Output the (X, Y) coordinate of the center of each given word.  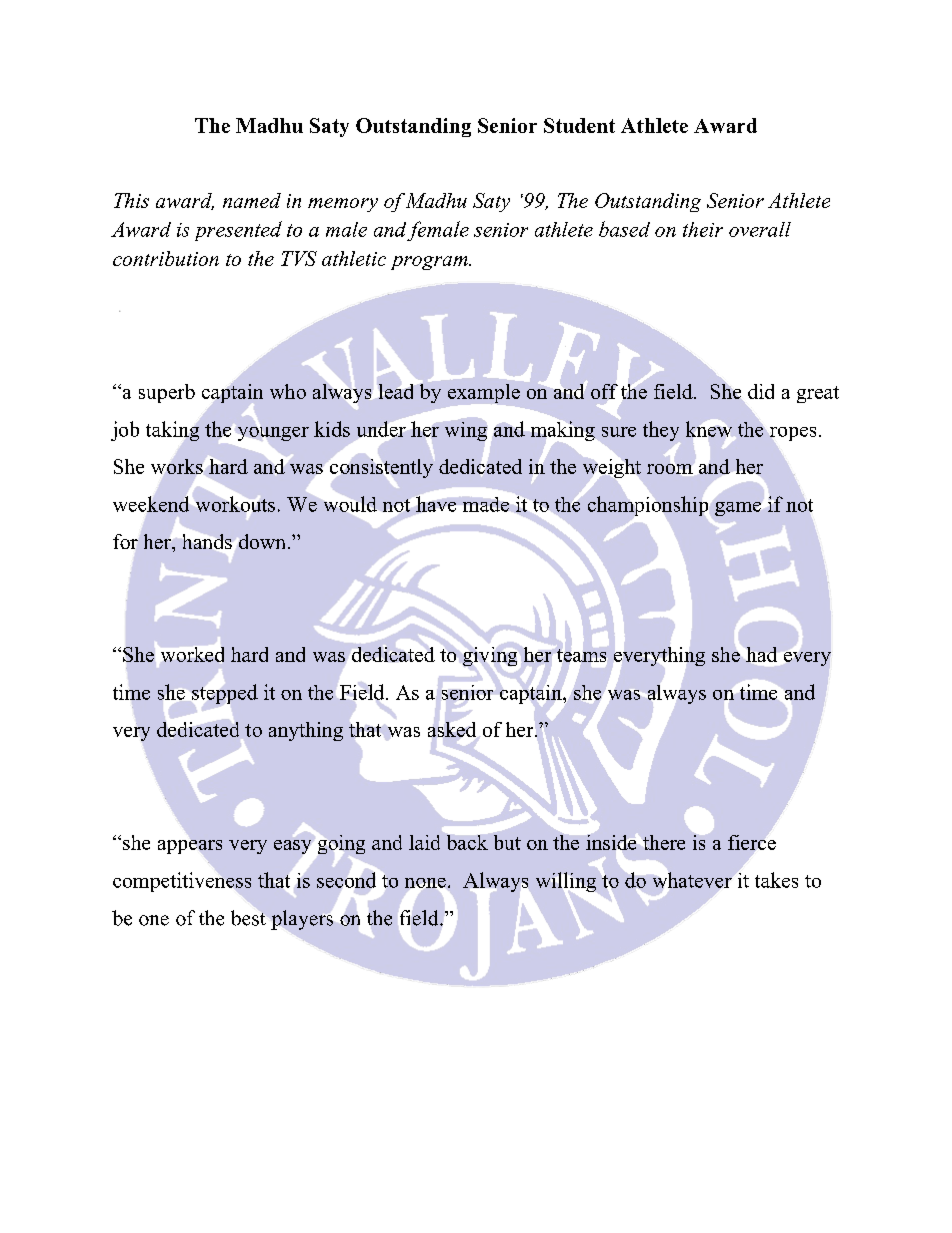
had (761, 654)
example (484, 393)
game (738, 509)
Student (579, 125)
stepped (225, 694)
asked (452, 729)
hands (207, 541)
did (761, 391)
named (252, 200)
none (425, 883)
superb (167, 393)
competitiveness (182, 882)
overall (760, 229)
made (486, 504)
